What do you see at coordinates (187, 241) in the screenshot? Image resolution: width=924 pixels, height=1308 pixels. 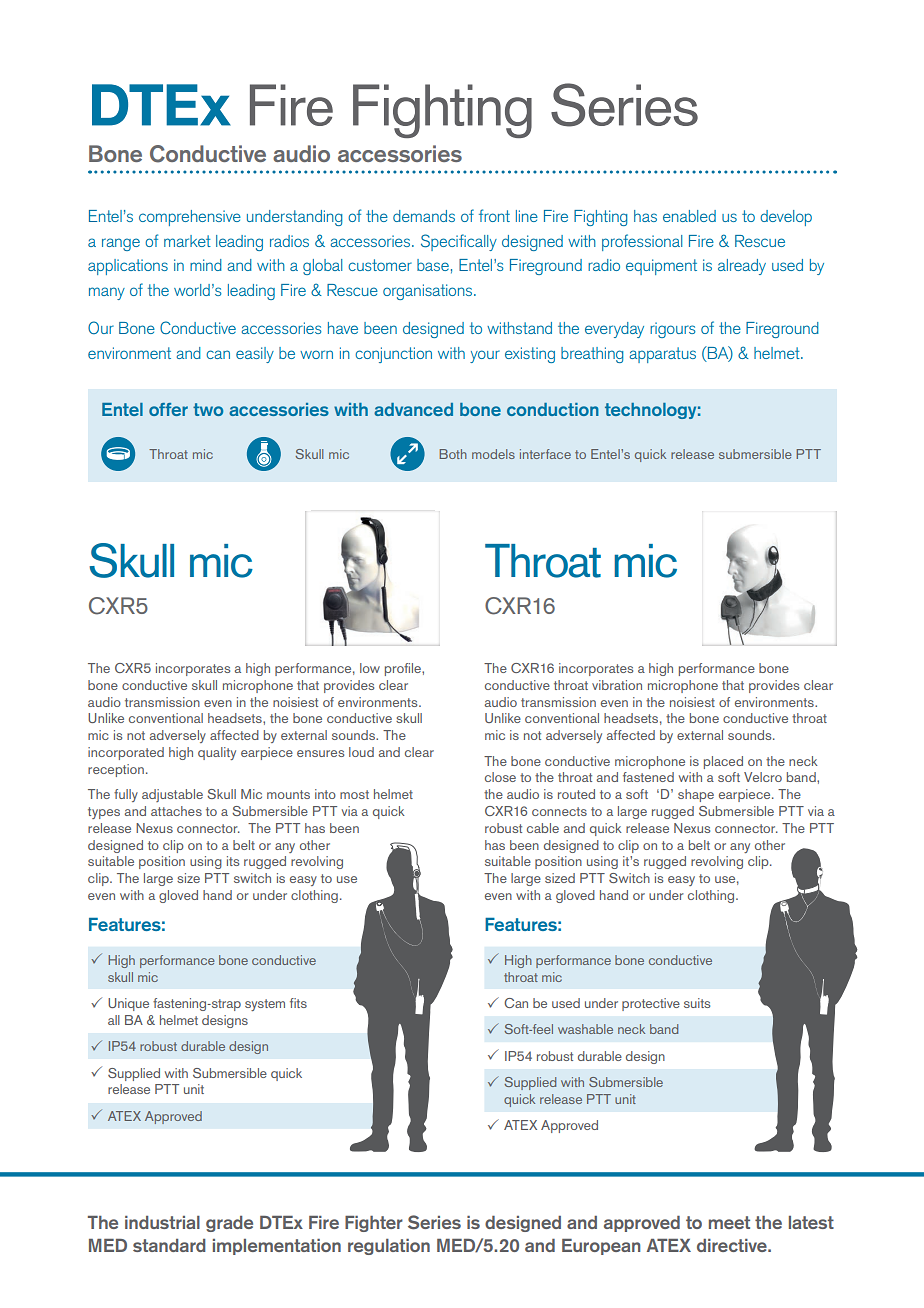 I see `market` at bounding box center [187, 241].
